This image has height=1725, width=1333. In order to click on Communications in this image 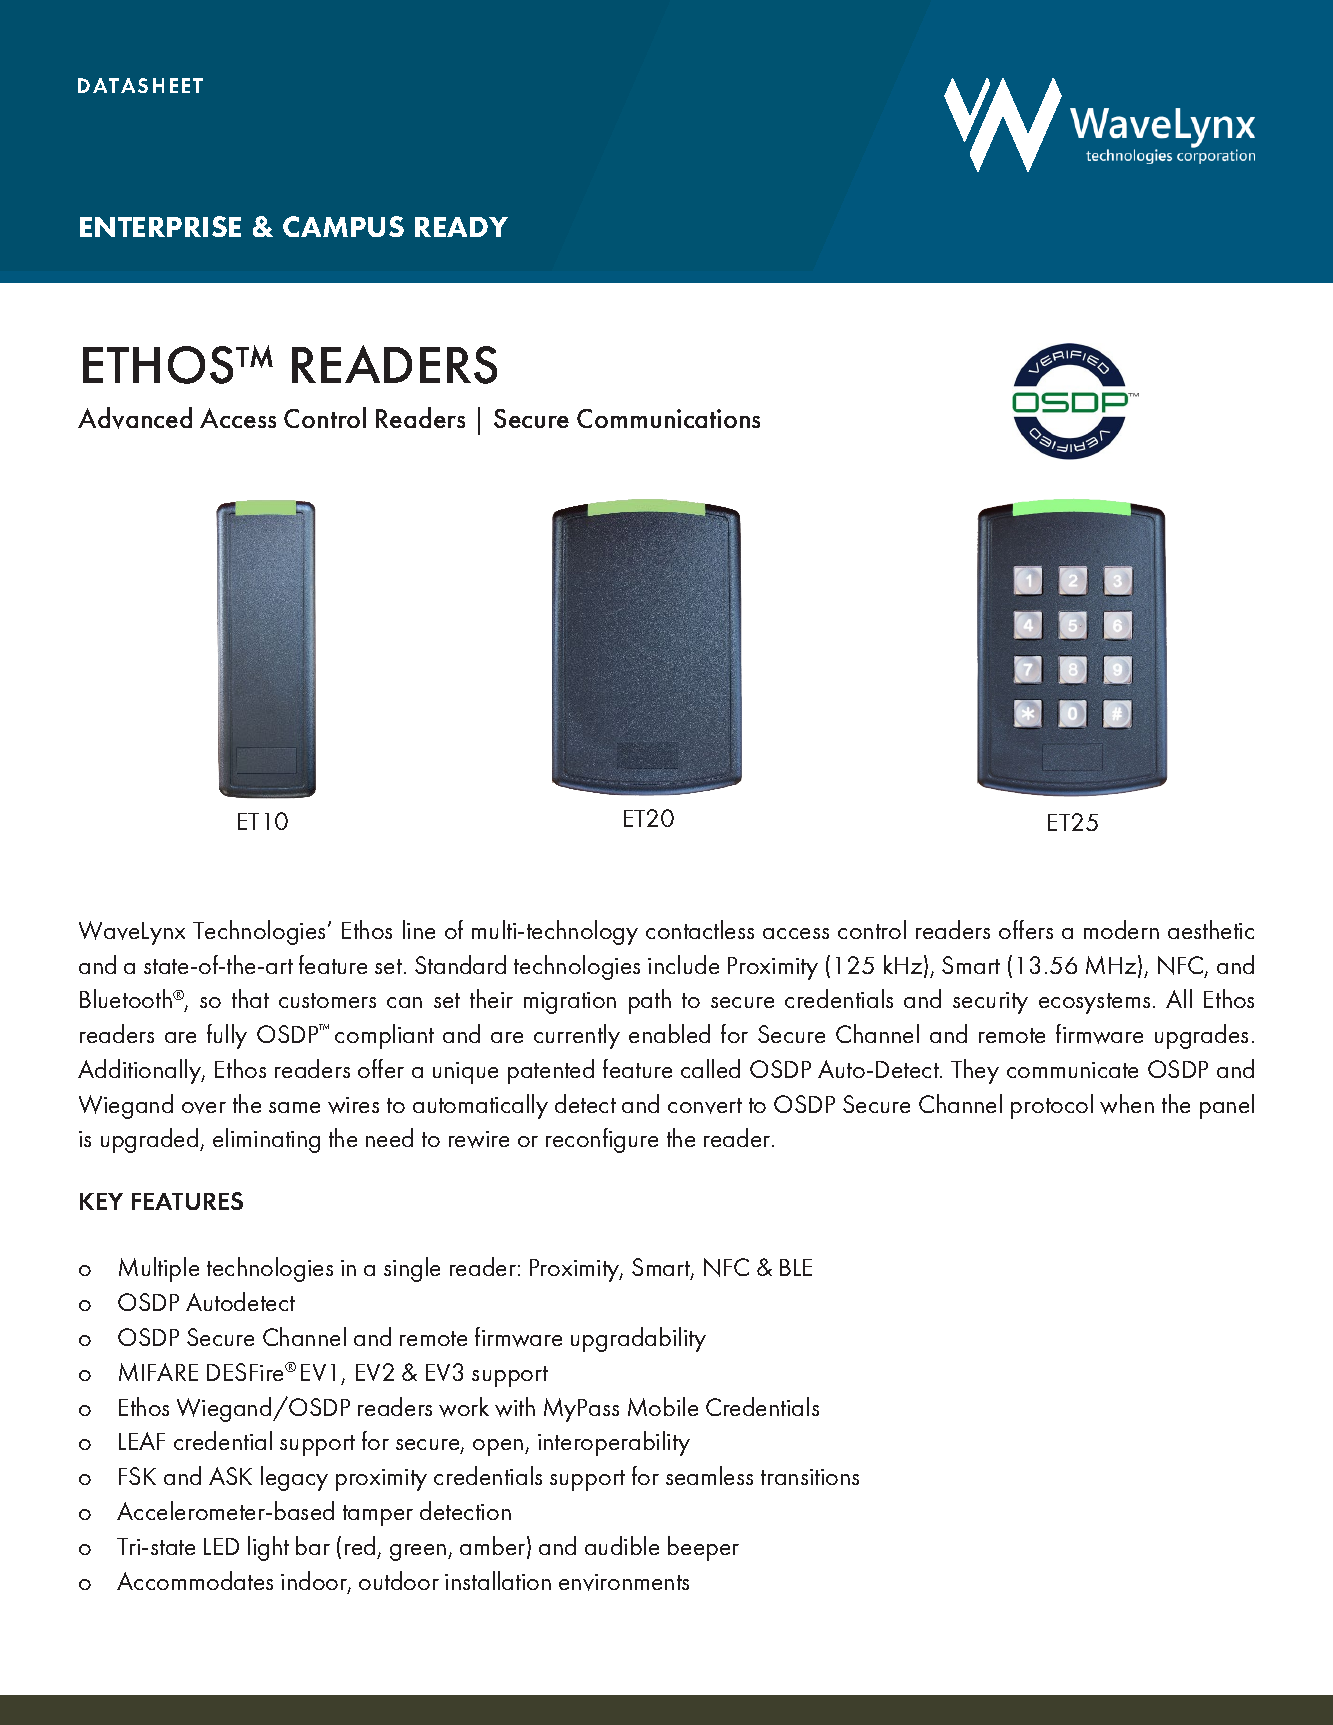, I will do `click(668, 418)`.
